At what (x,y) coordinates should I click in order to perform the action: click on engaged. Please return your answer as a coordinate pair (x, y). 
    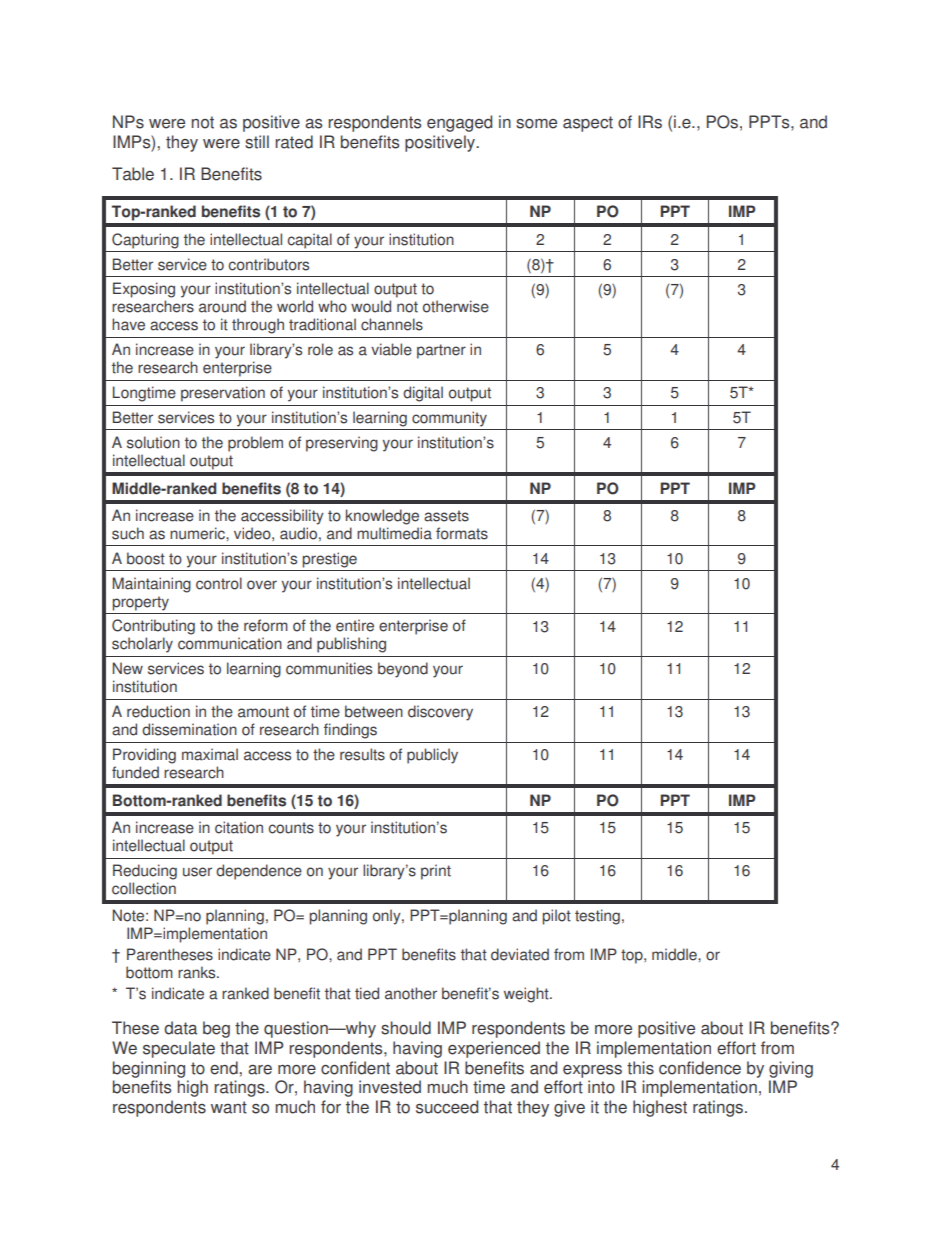
    Looking at the image, I should click on (459, 123).
